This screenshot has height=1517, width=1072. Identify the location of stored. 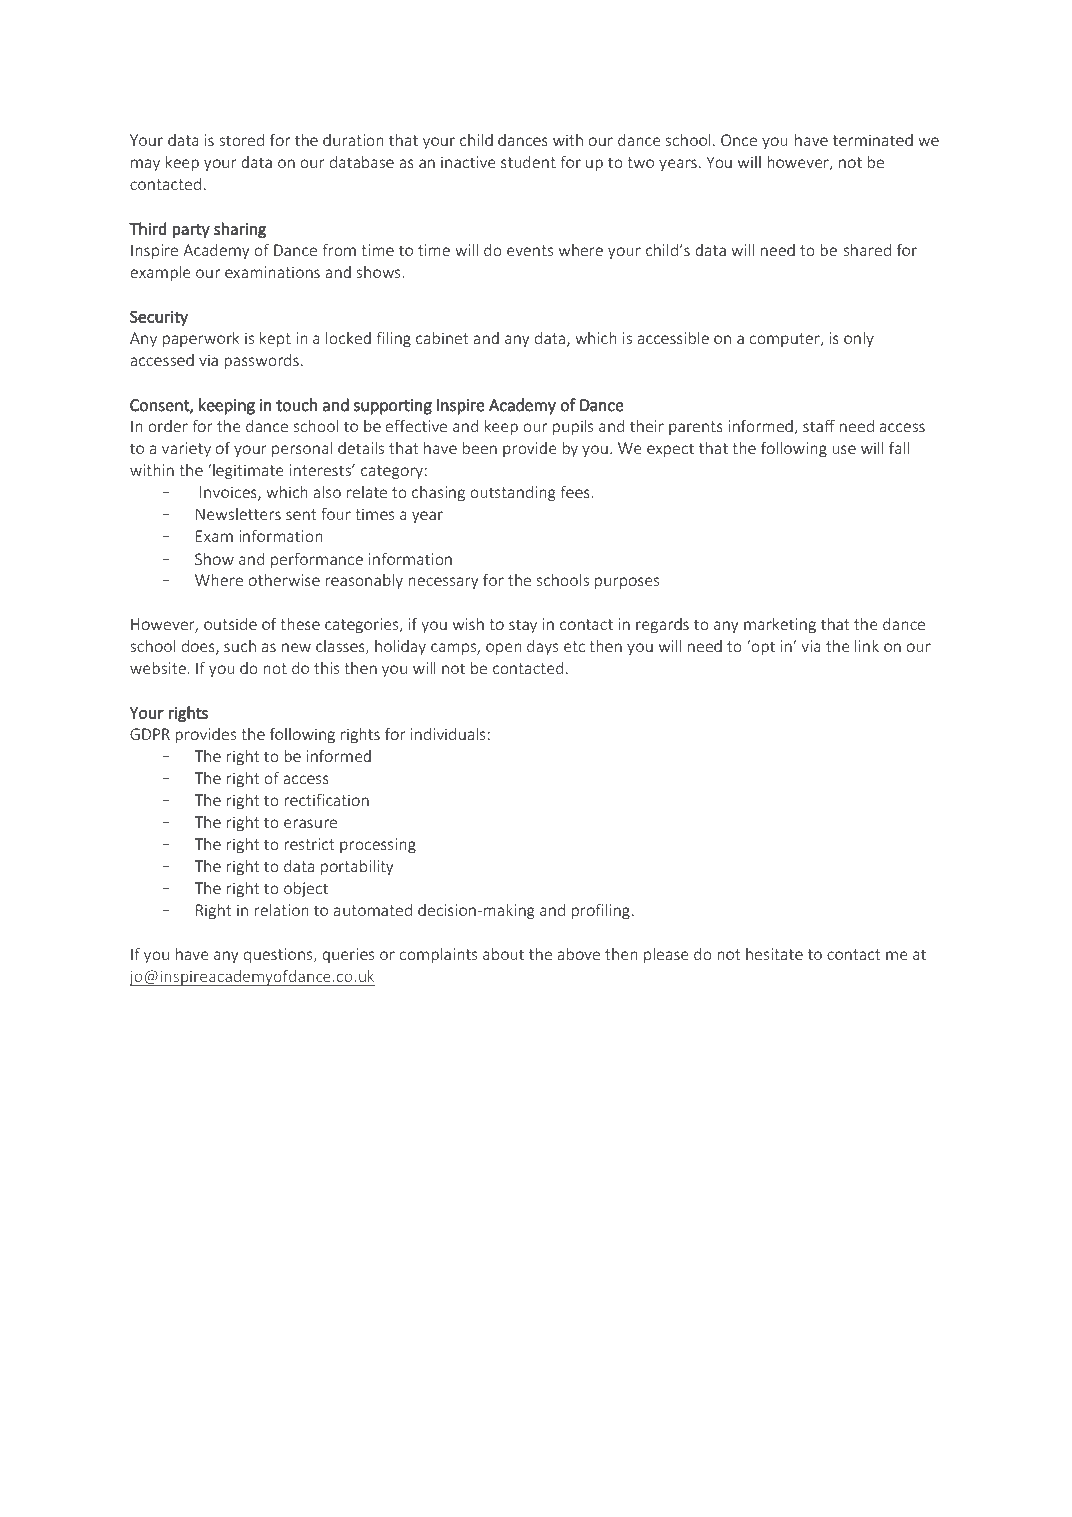
(241, 140).
